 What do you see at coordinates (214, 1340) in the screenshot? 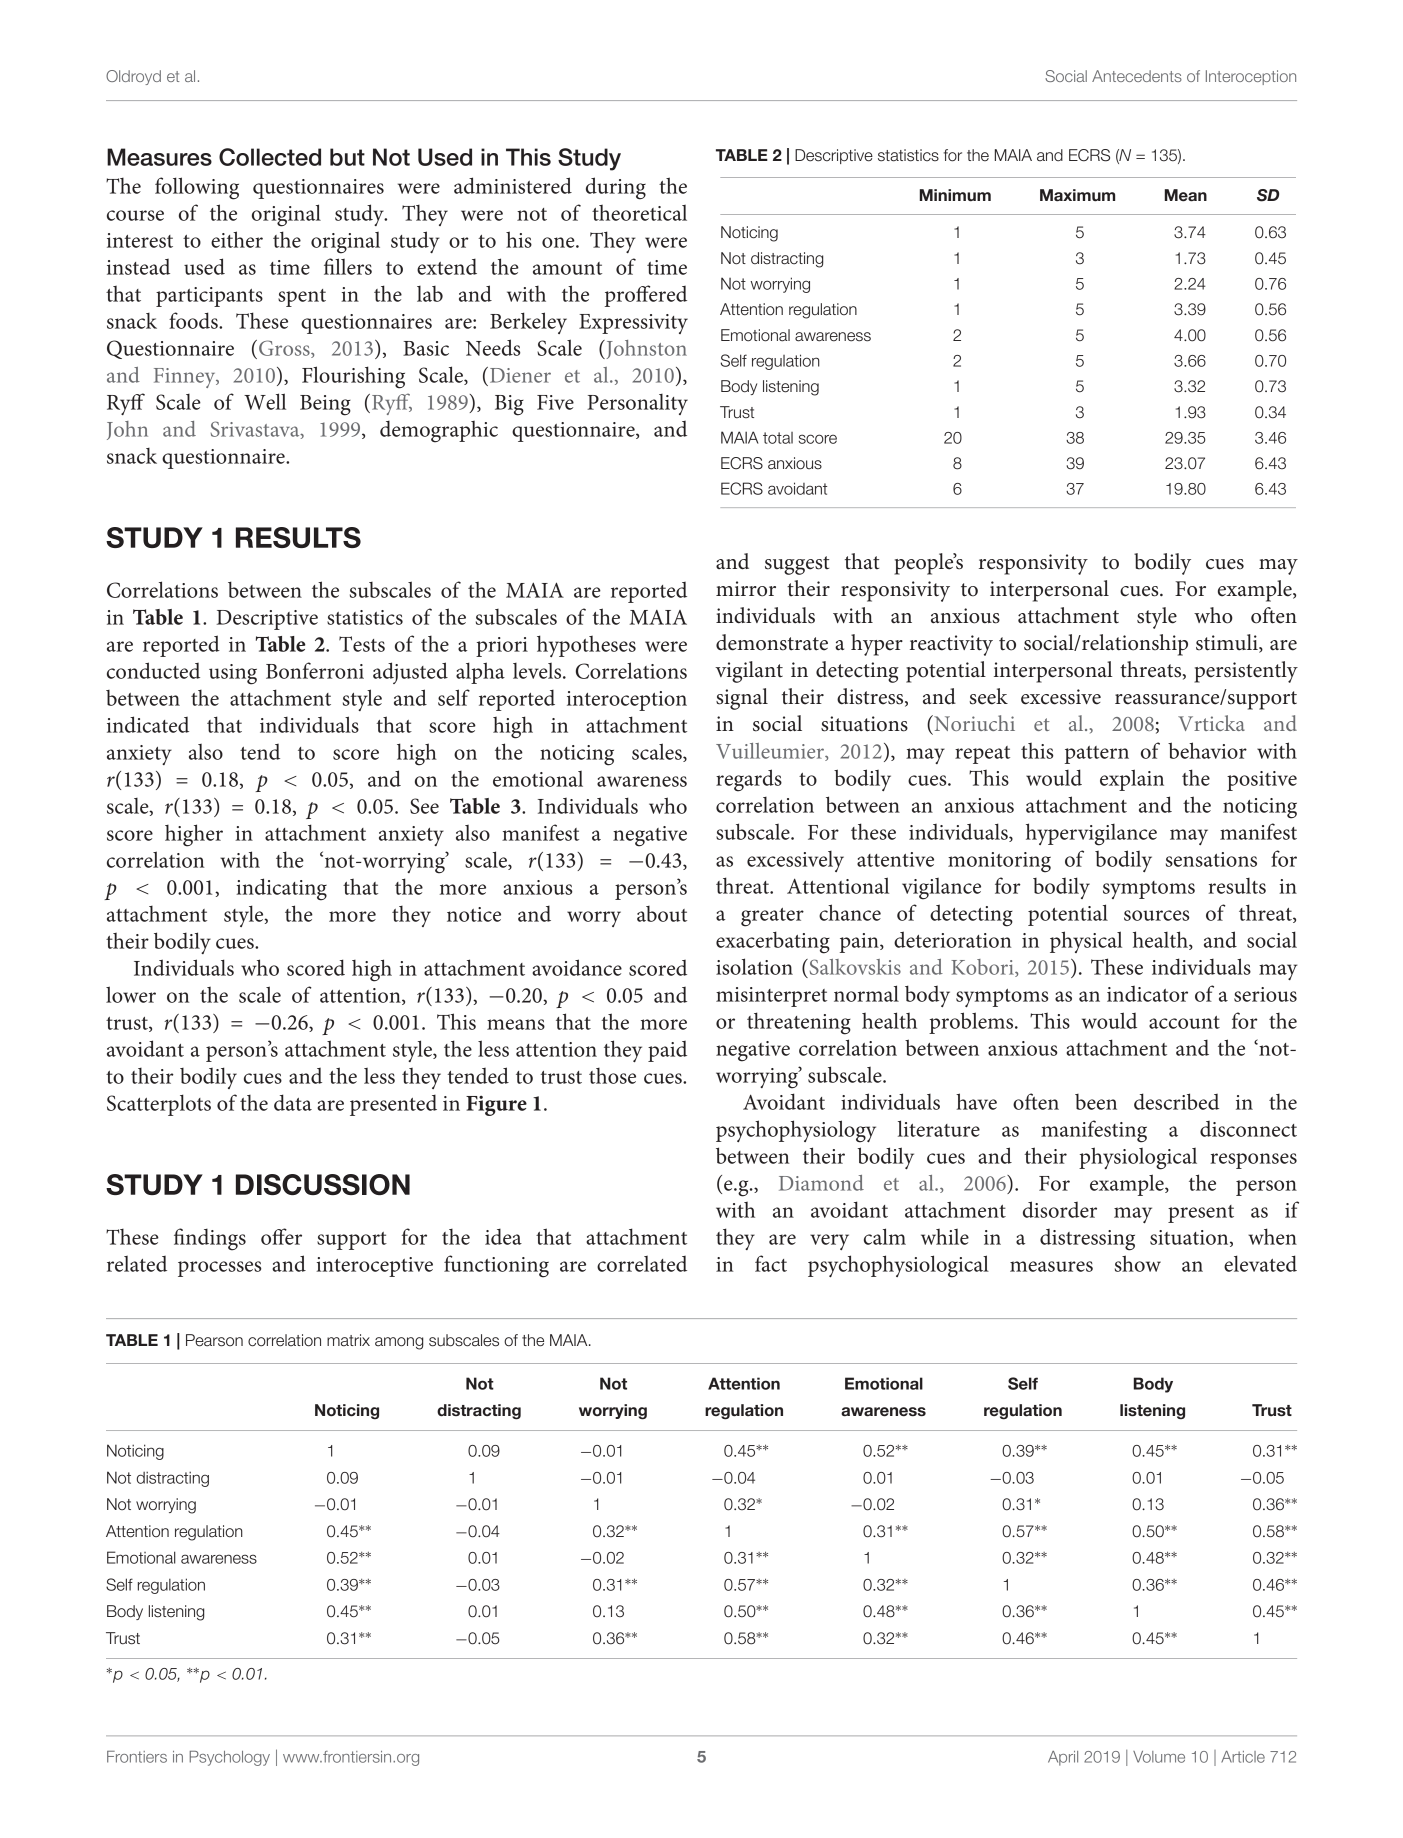
I see `Pearson` at bounding box center [214, 1340].
